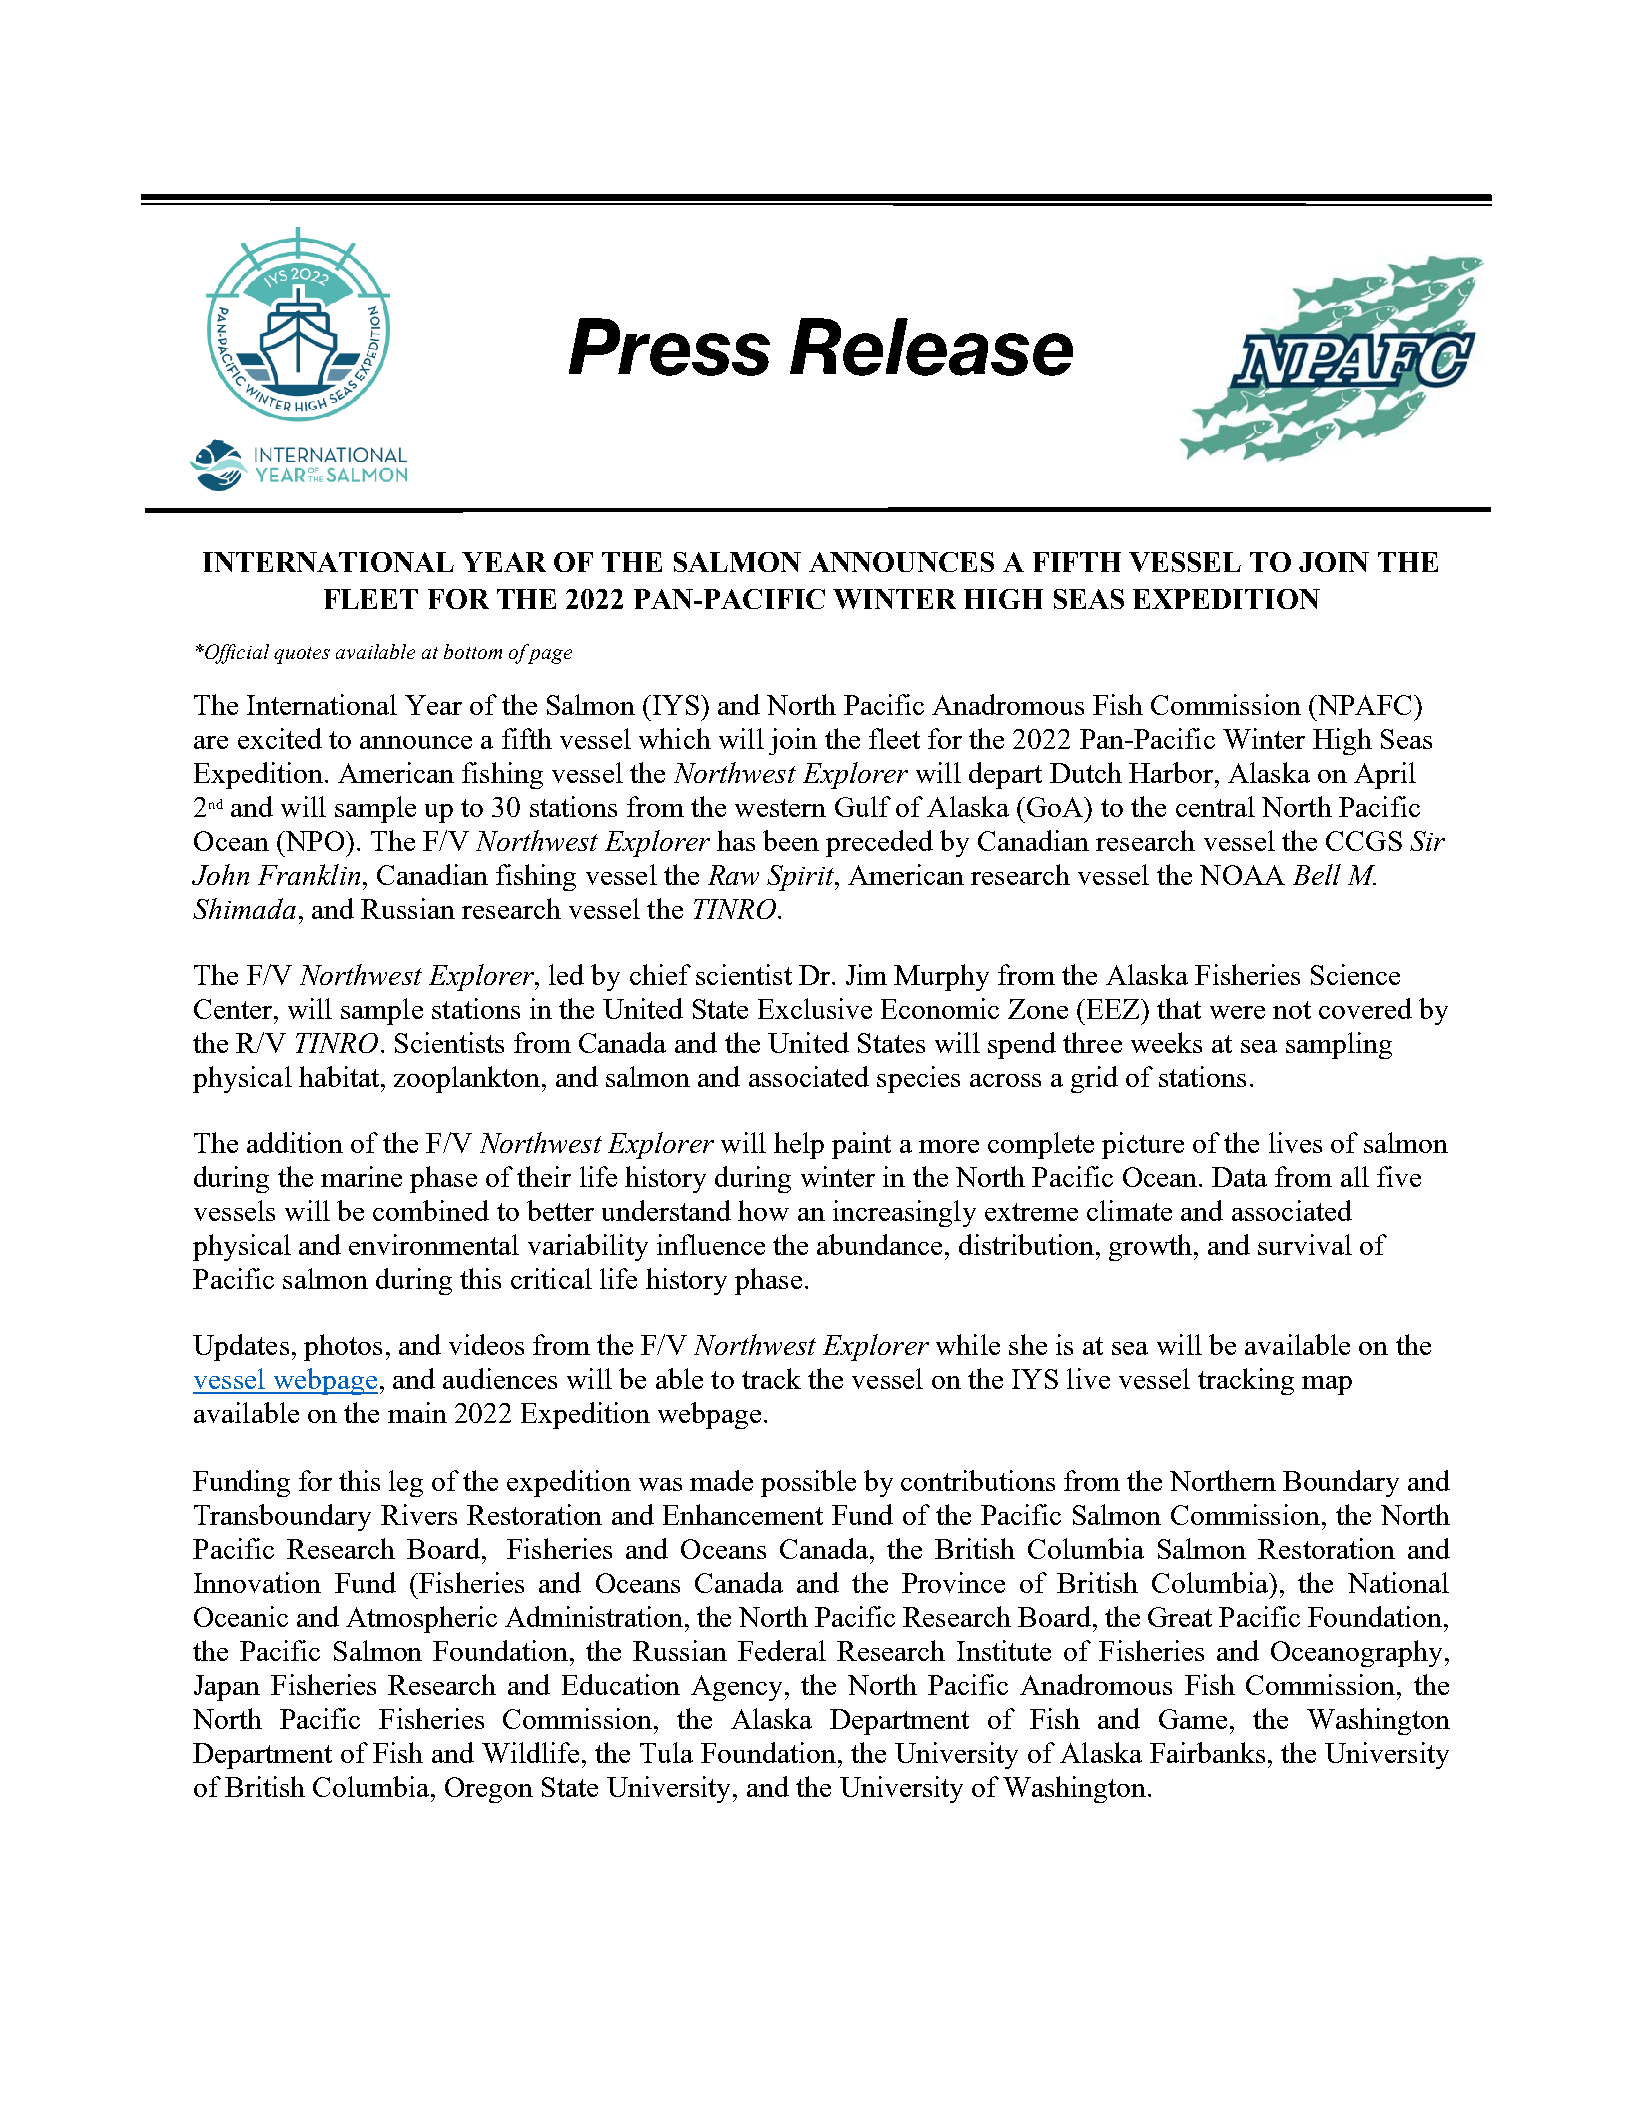 This screenshot has width=1643, height=2127. What do you see at coordinates (918, 1079) in the screenshot?
I see `species` at bounding box center [918, 1079].
